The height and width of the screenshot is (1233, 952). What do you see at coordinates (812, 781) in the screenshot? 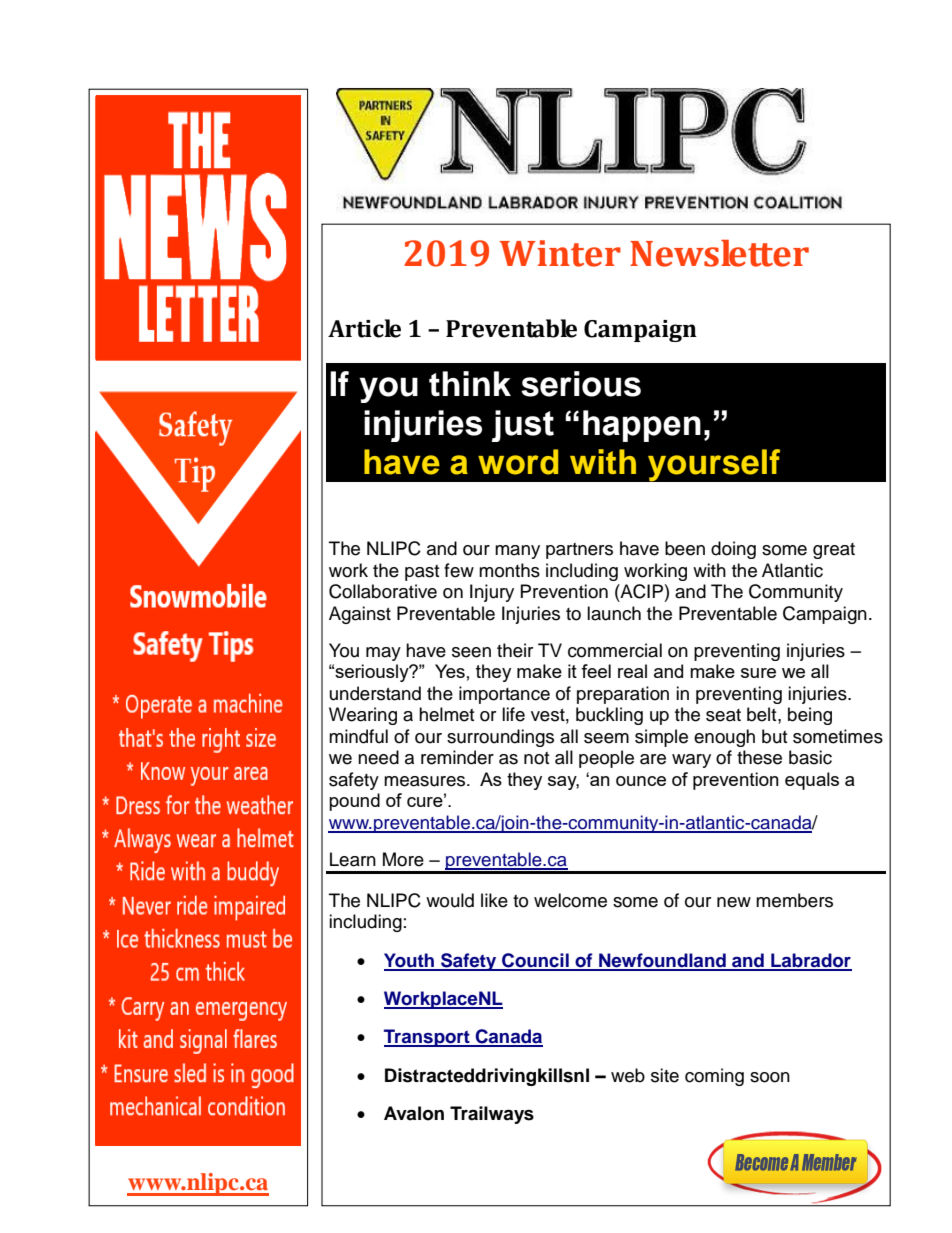
I see `equals` at bounding box center [812, 781].
